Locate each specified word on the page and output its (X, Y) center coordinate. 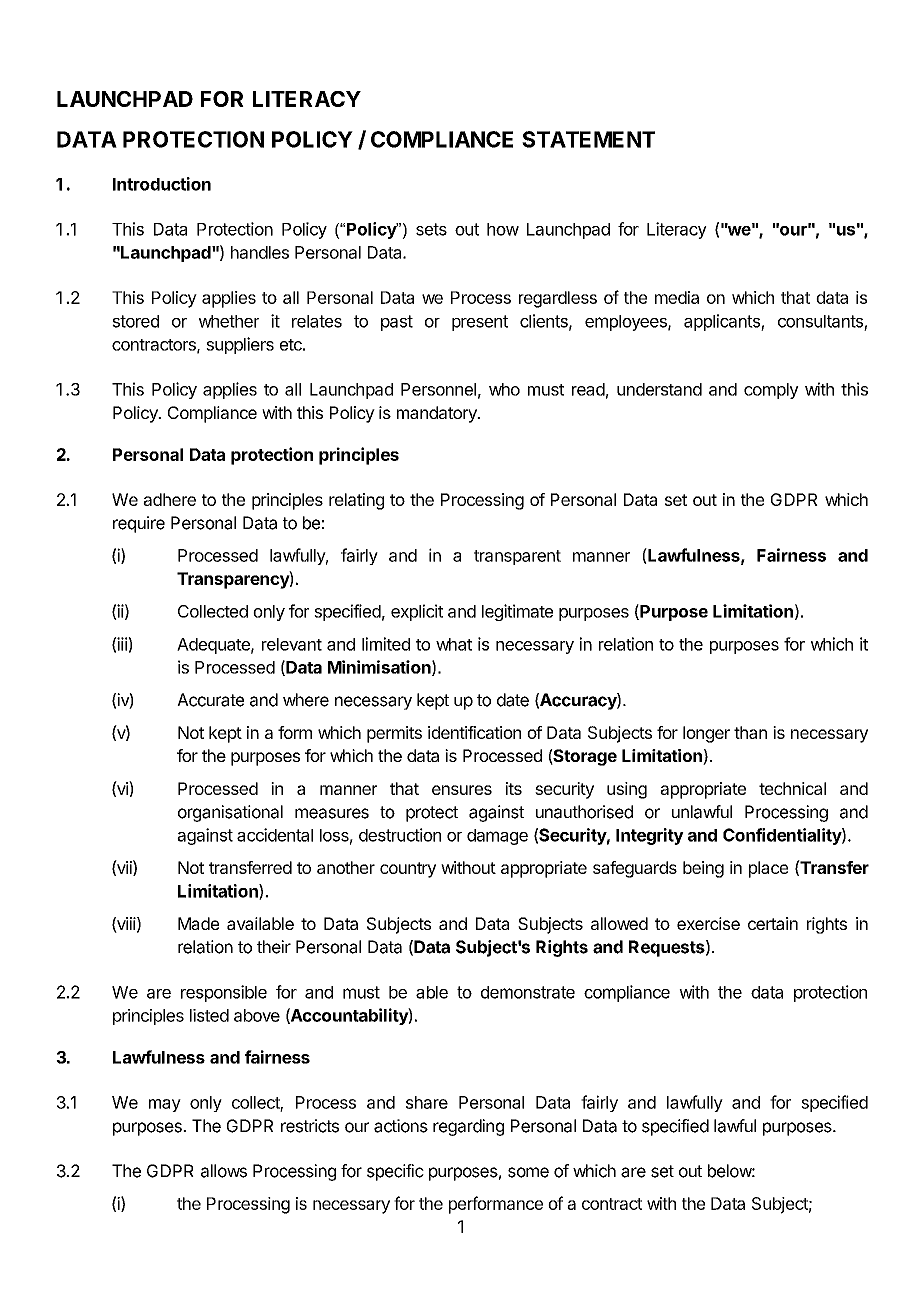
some (528, 1172)
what (454, 644)
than (750, 732)
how (503, 229)
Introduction (162, 184)
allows (224, 1171)
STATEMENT (588, 139)
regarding (468, 1127)
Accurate (210, 700)
